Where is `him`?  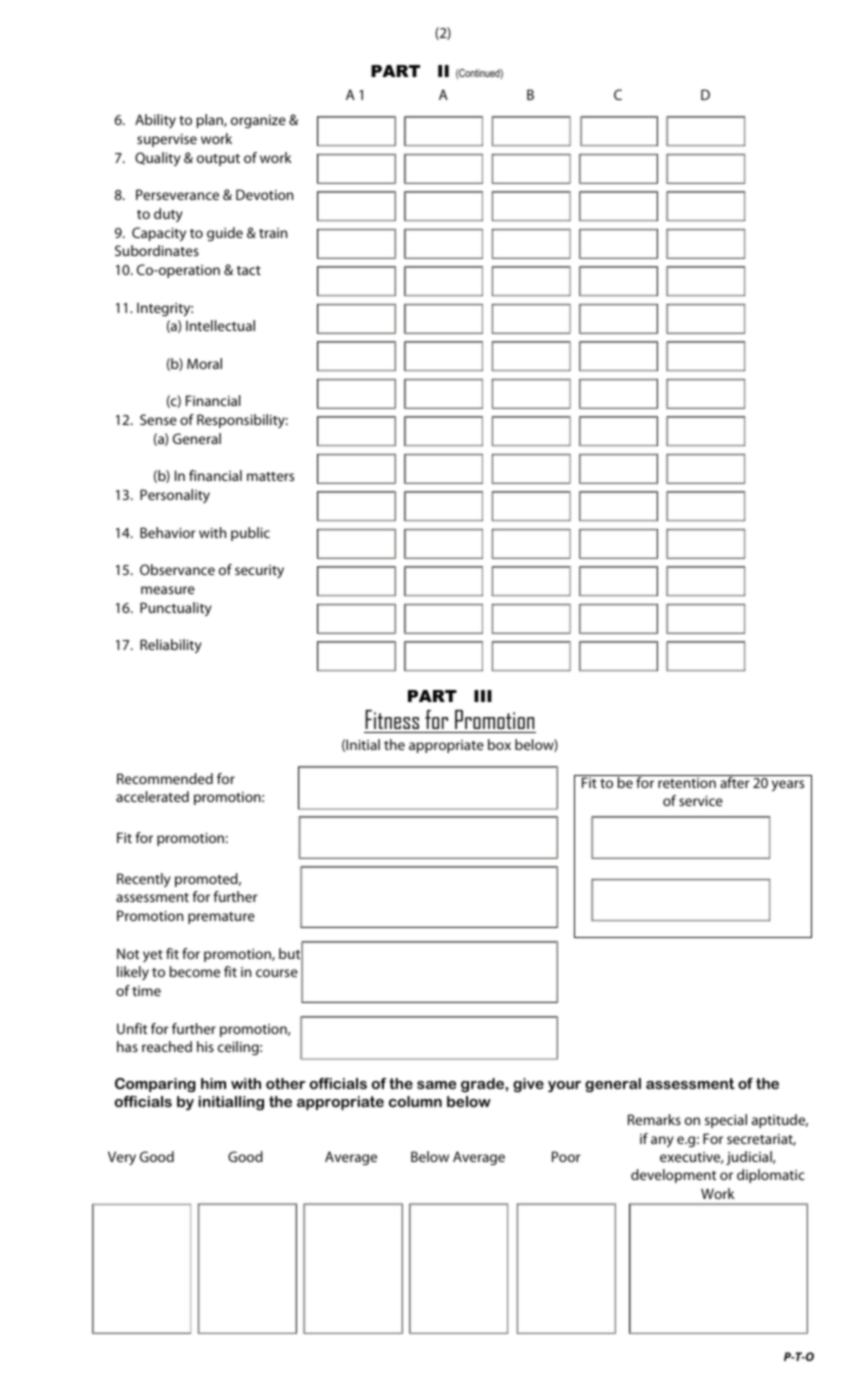
him is located at coordinates (213, 1083).
